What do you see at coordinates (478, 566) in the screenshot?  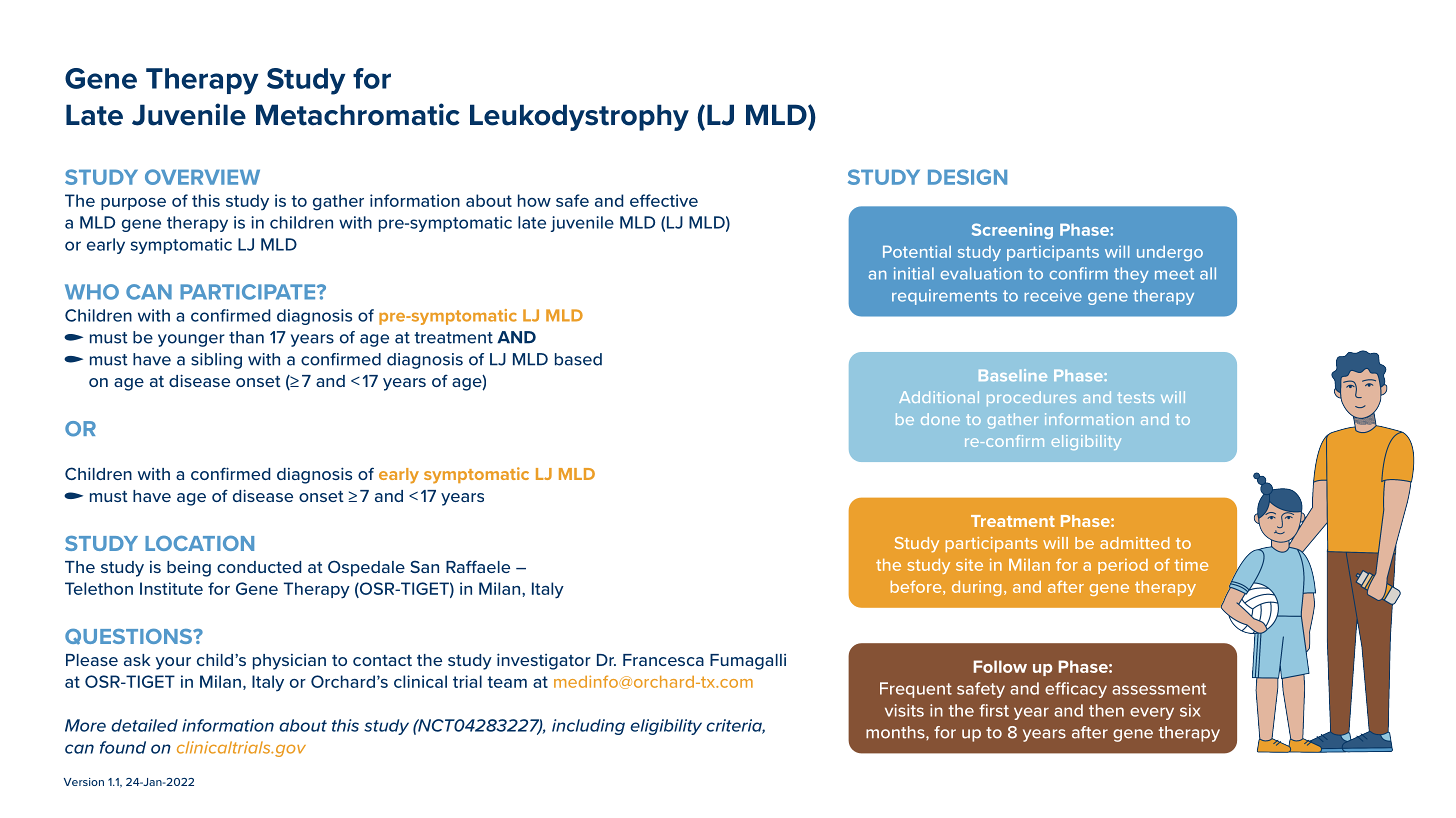 I see `Raffaele` at bounding box center [478, 566].
